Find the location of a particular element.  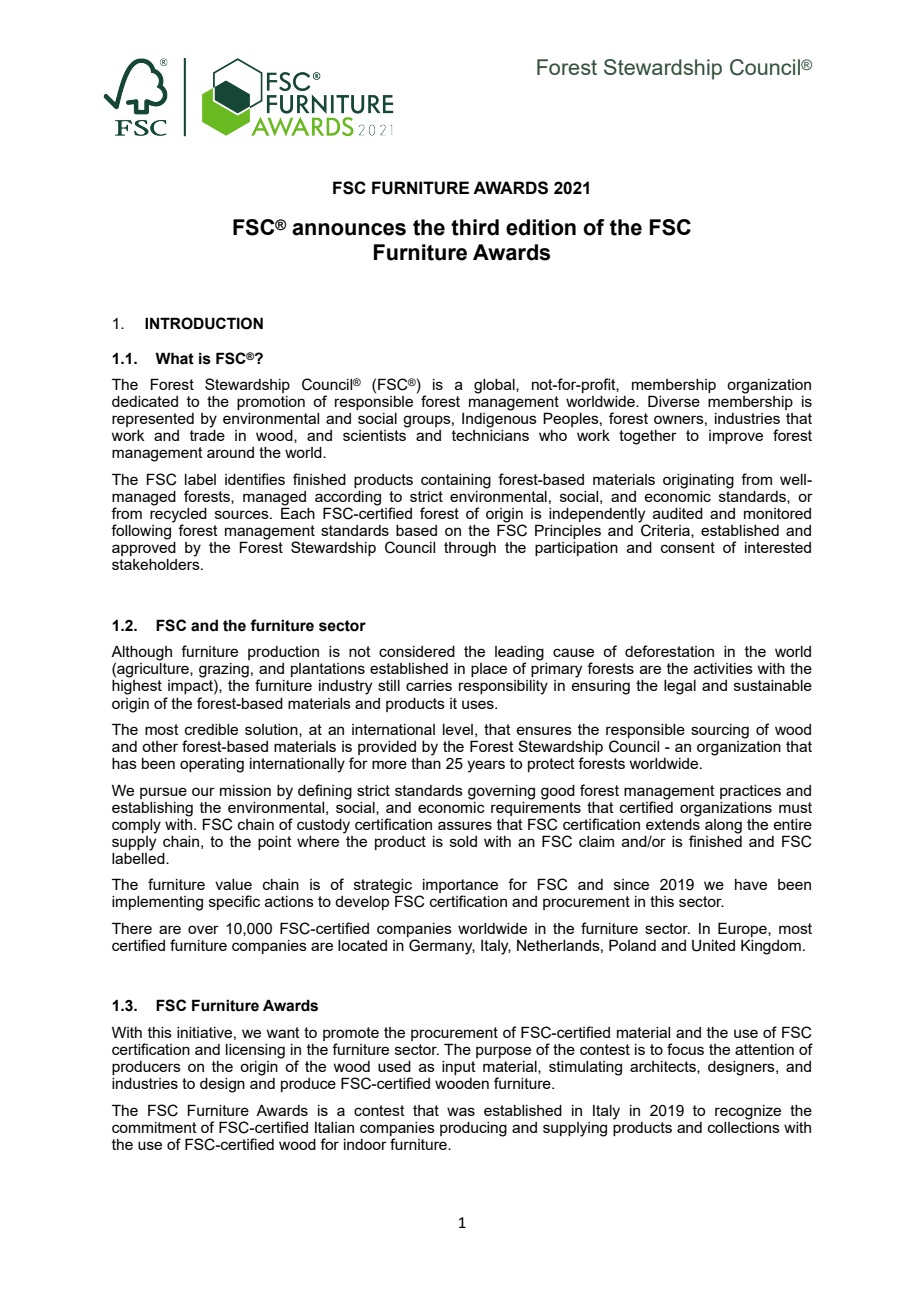

was is located at coordinates (461, 1111).
